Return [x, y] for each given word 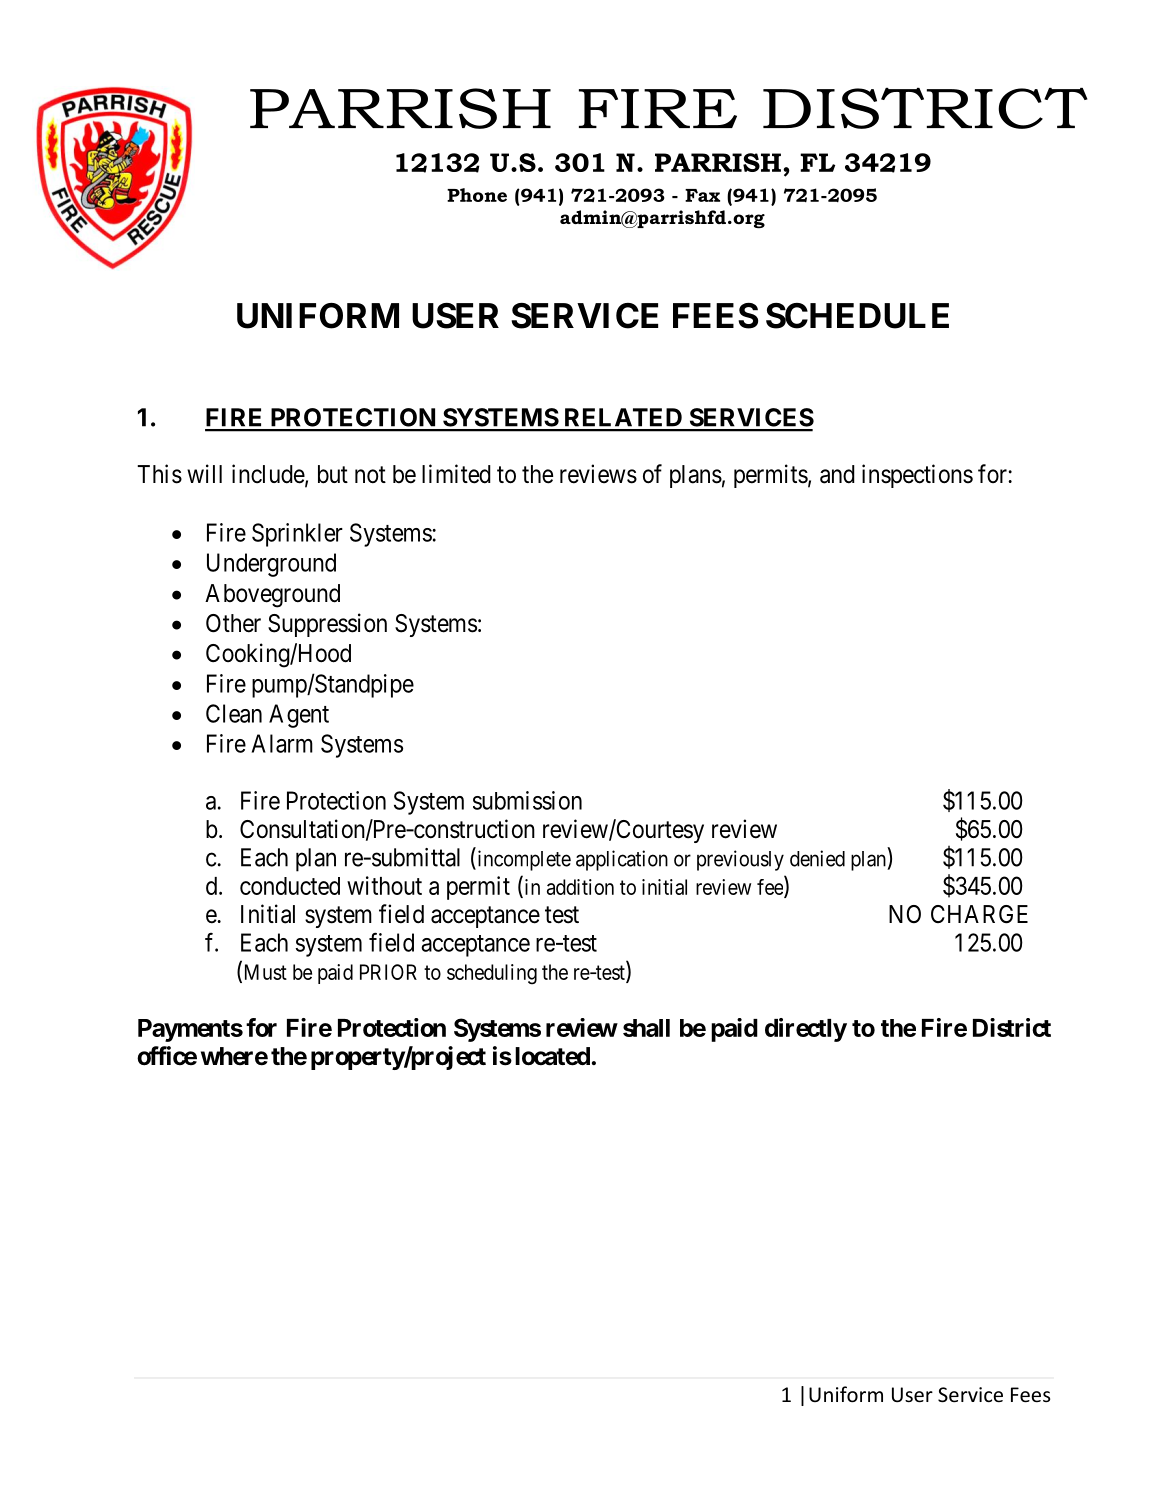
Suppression [327, 625]
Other [233, 623]
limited [456, 474]
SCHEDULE [857, 316]
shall [646, 1028]
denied [817, 858]
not [370, 475]
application [622, 860]
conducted [290, 886]
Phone [477, 195]
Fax [702, 195]
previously [740, 860]
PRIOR [388, 972]
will [204, 473]
